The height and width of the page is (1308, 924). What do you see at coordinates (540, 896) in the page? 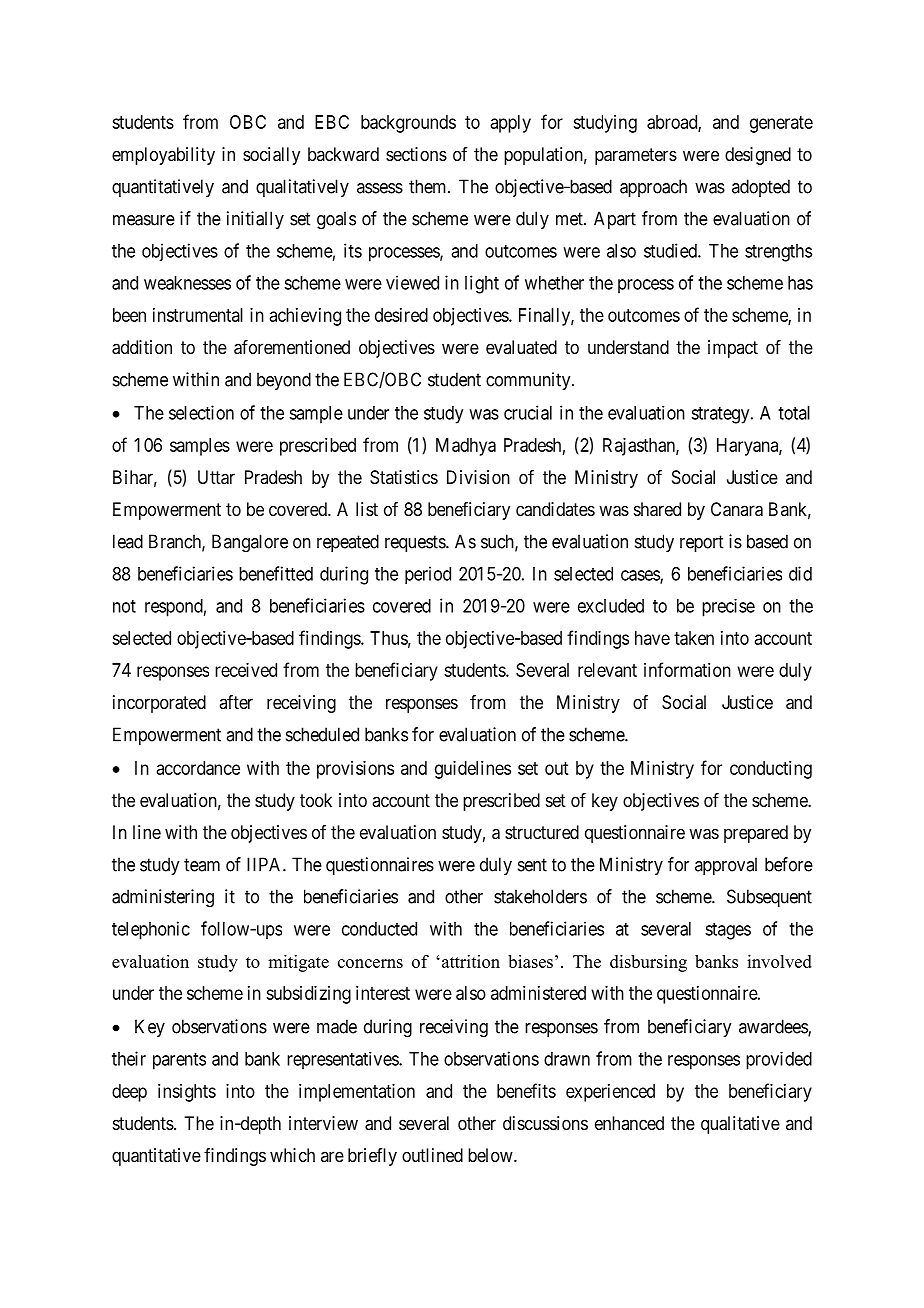
I see `stakeholders` at bounding box center [540, 896].
